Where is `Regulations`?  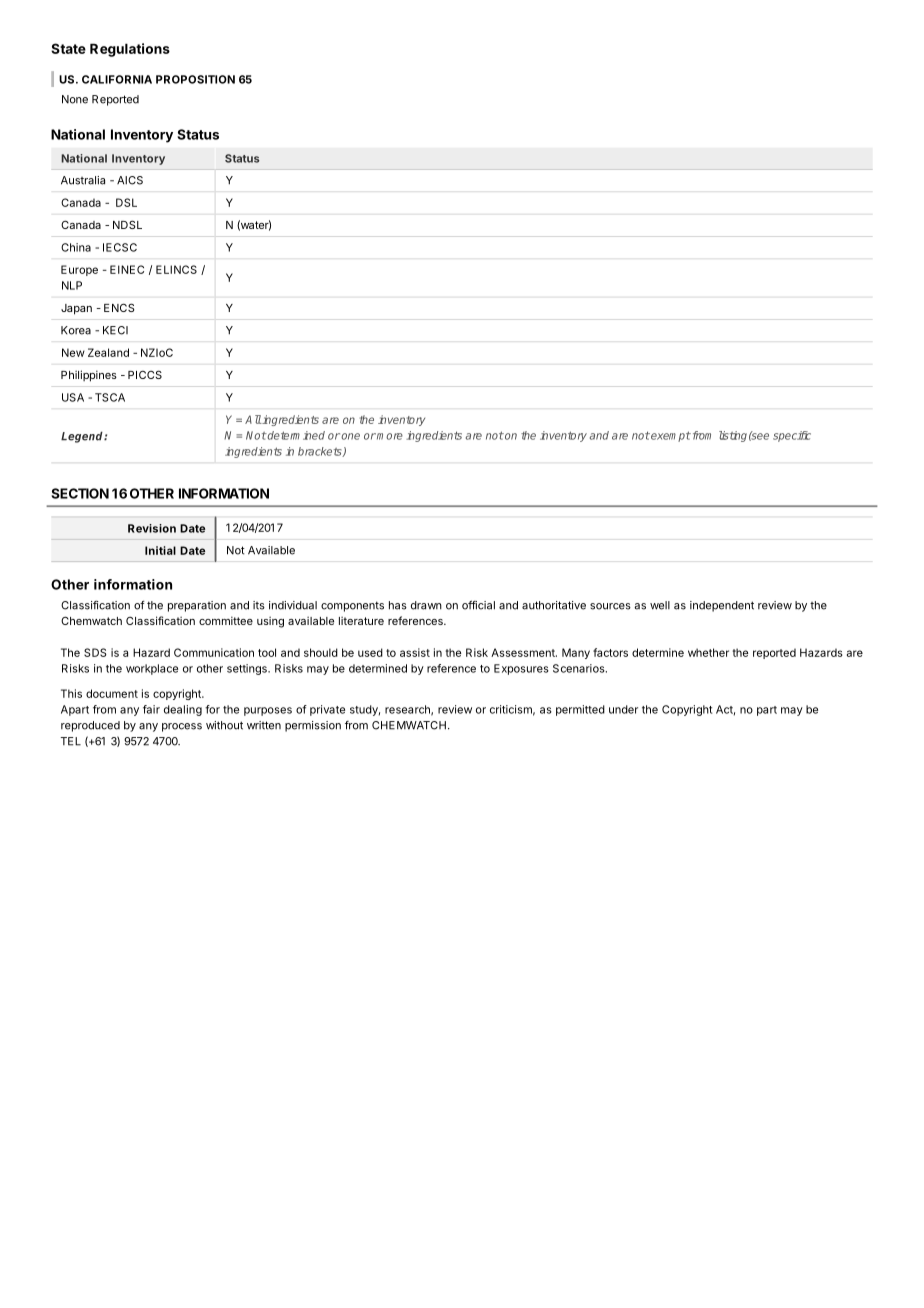 Regulations is located at coordinates (130, 50).
